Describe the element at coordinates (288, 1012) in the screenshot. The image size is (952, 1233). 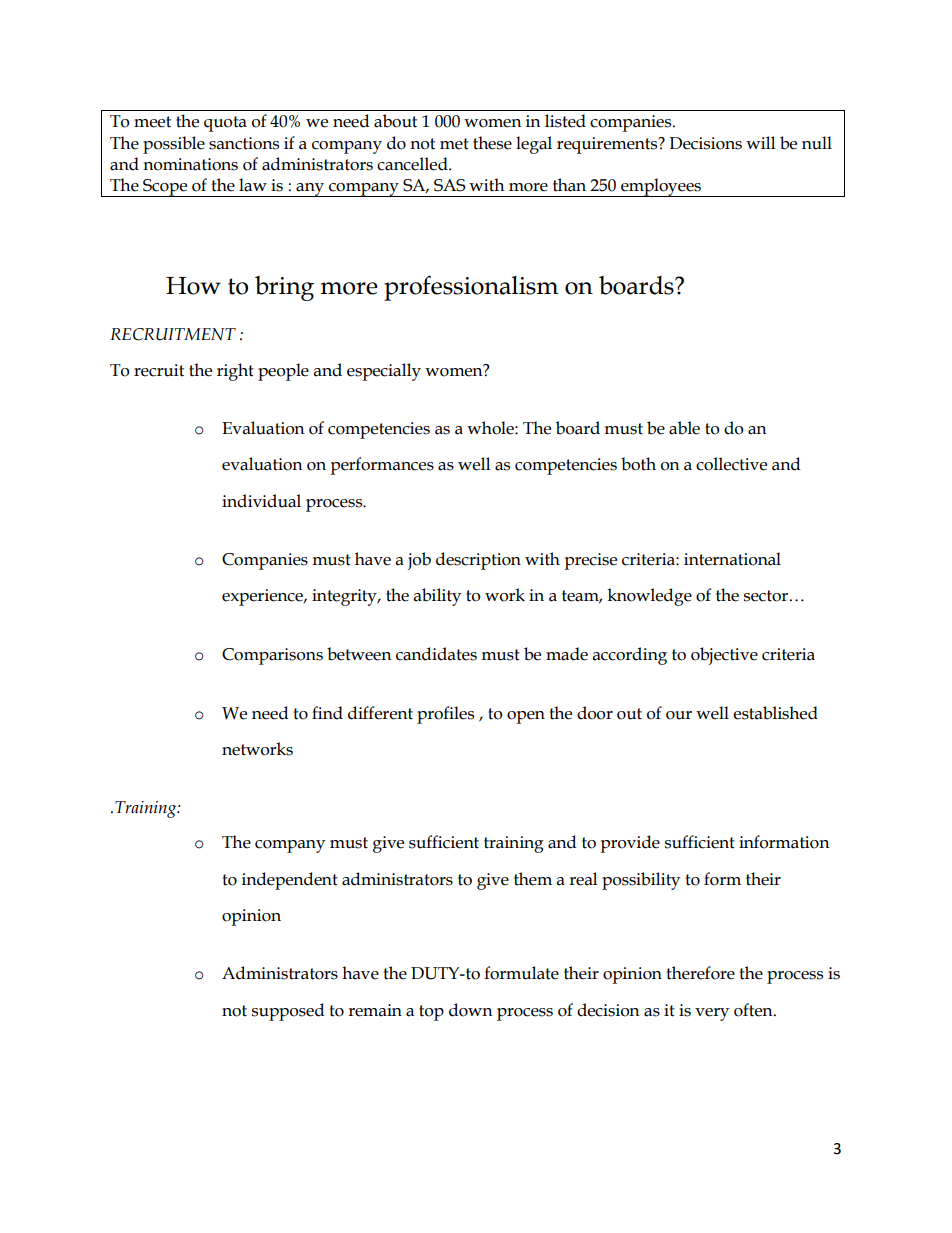
I see `supposed` at that location.
